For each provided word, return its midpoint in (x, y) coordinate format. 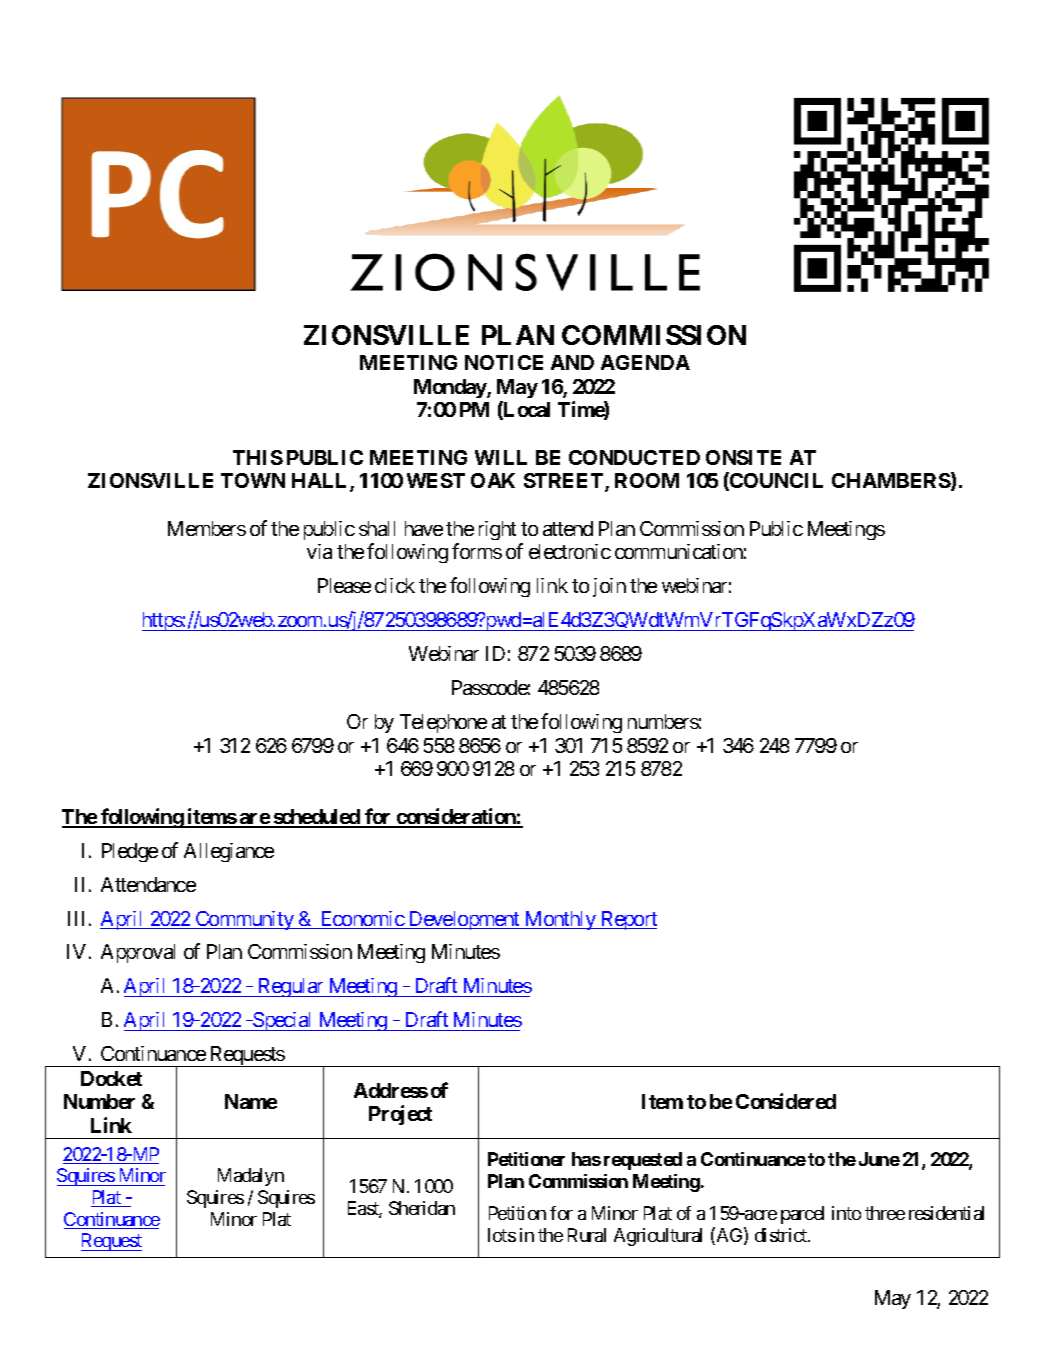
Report (628, 920)
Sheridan (422, 1208)
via (319, 551)
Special (283, 1021)
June (879, 1159)
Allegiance (229, 852)
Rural (587, 1235)
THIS (258, 457)
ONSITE (743, 457)
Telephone (443, 723)
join (609, 587)
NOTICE (504, 362)
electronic (570, 551)
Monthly (560, 920)
